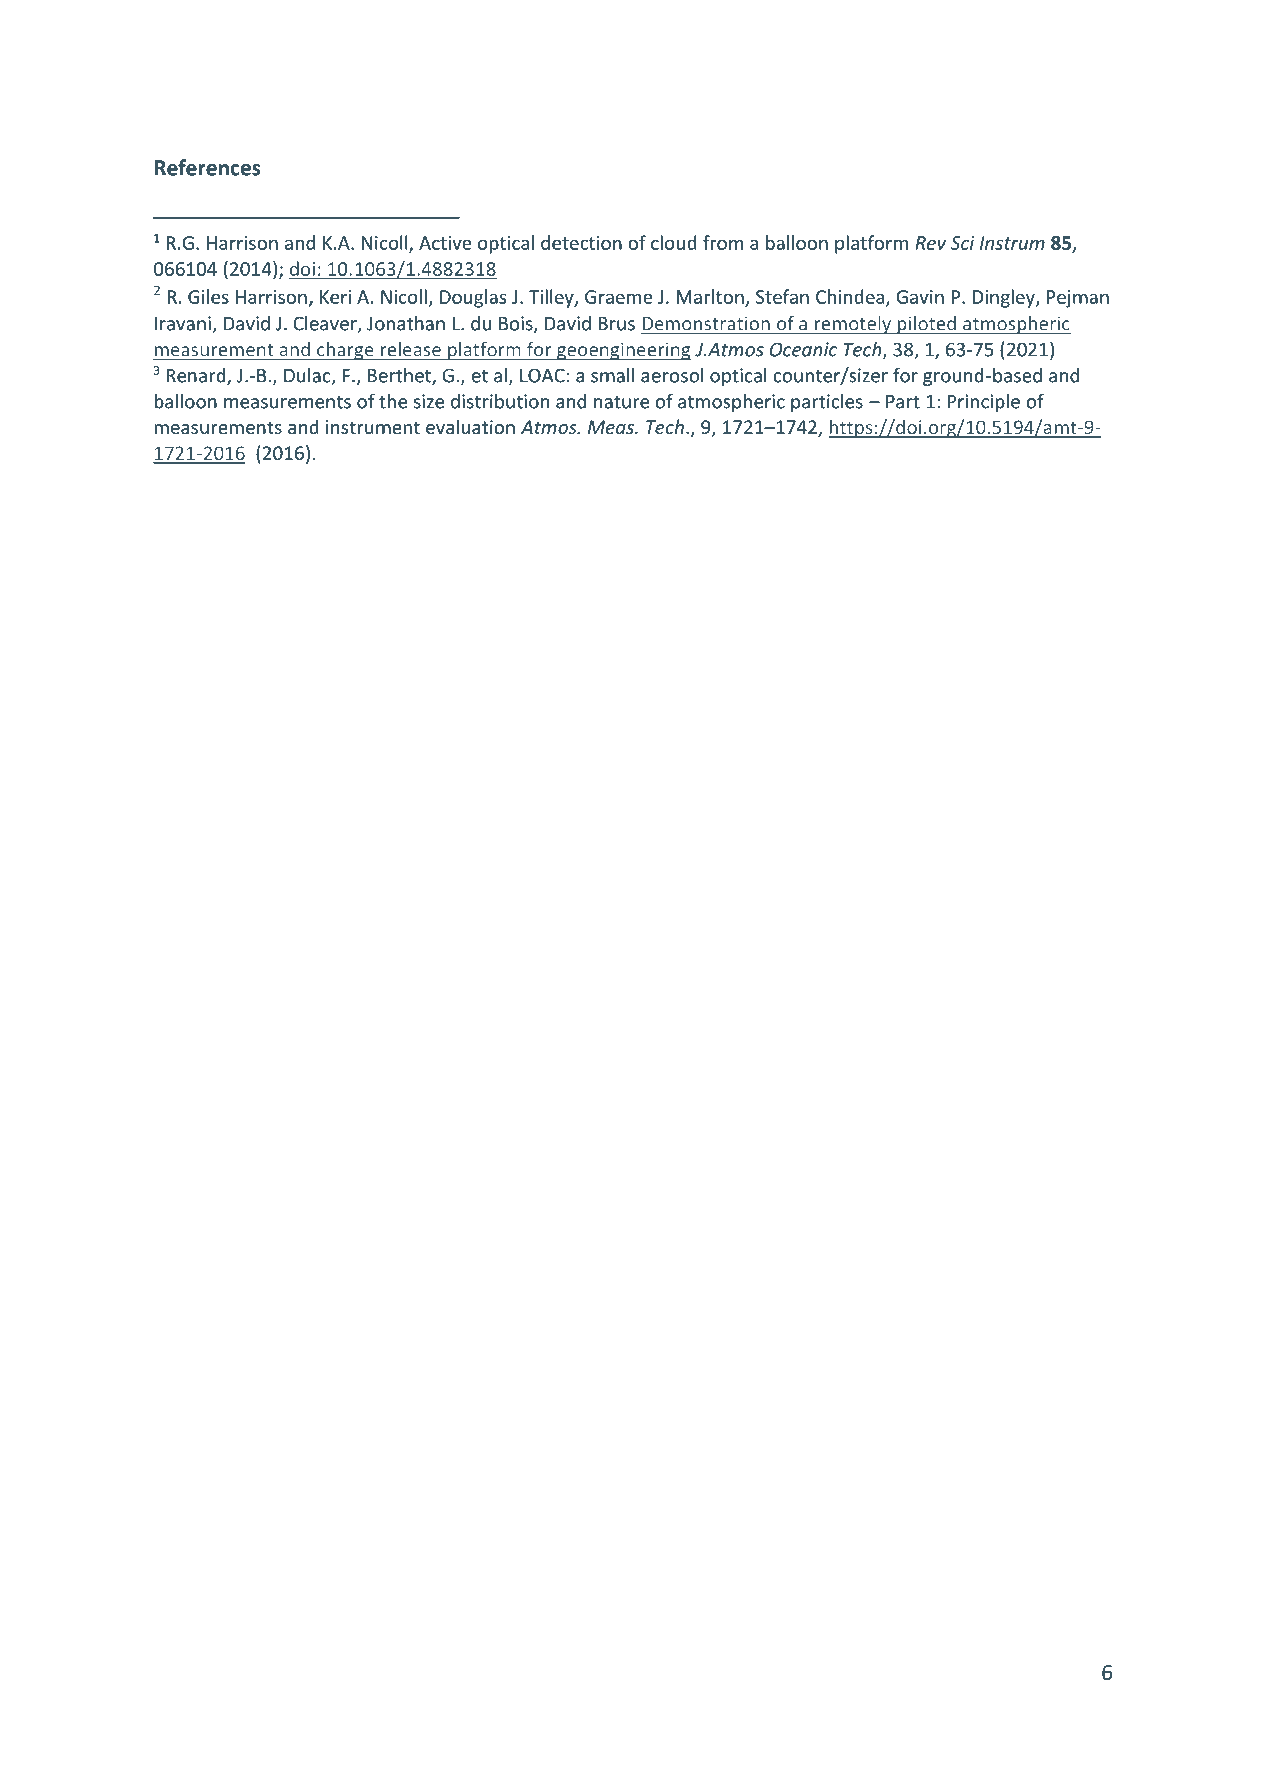 The height and width of the image is (1790, 1266). Describe the element at coordinates (470, 426) in the image. I see `evaluation` at that location.
